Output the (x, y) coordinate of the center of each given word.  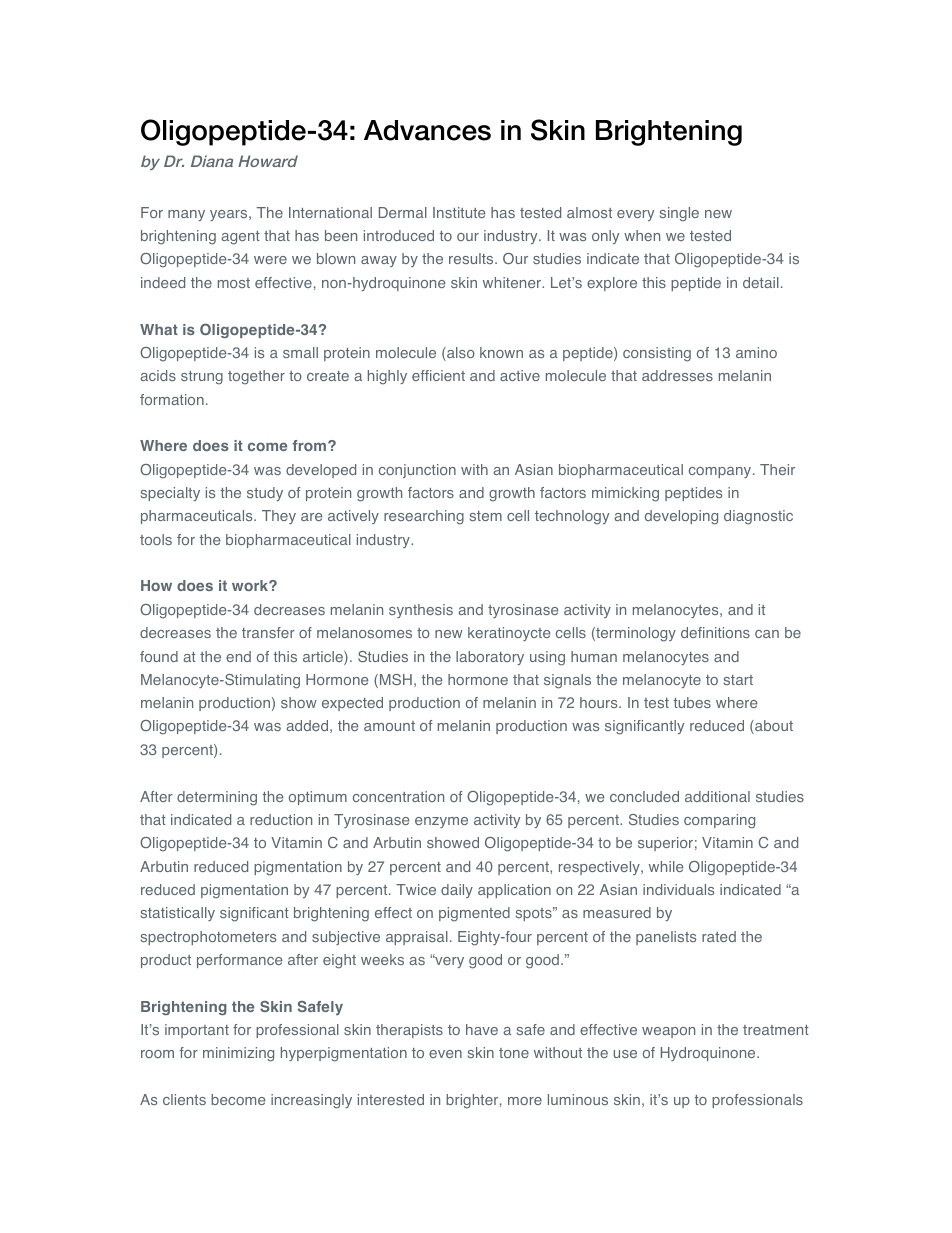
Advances (427, 130)
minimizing (238, 1054)
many (186, 215)
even (445, 1054)
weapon (668, 1032)
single (679, 214)
